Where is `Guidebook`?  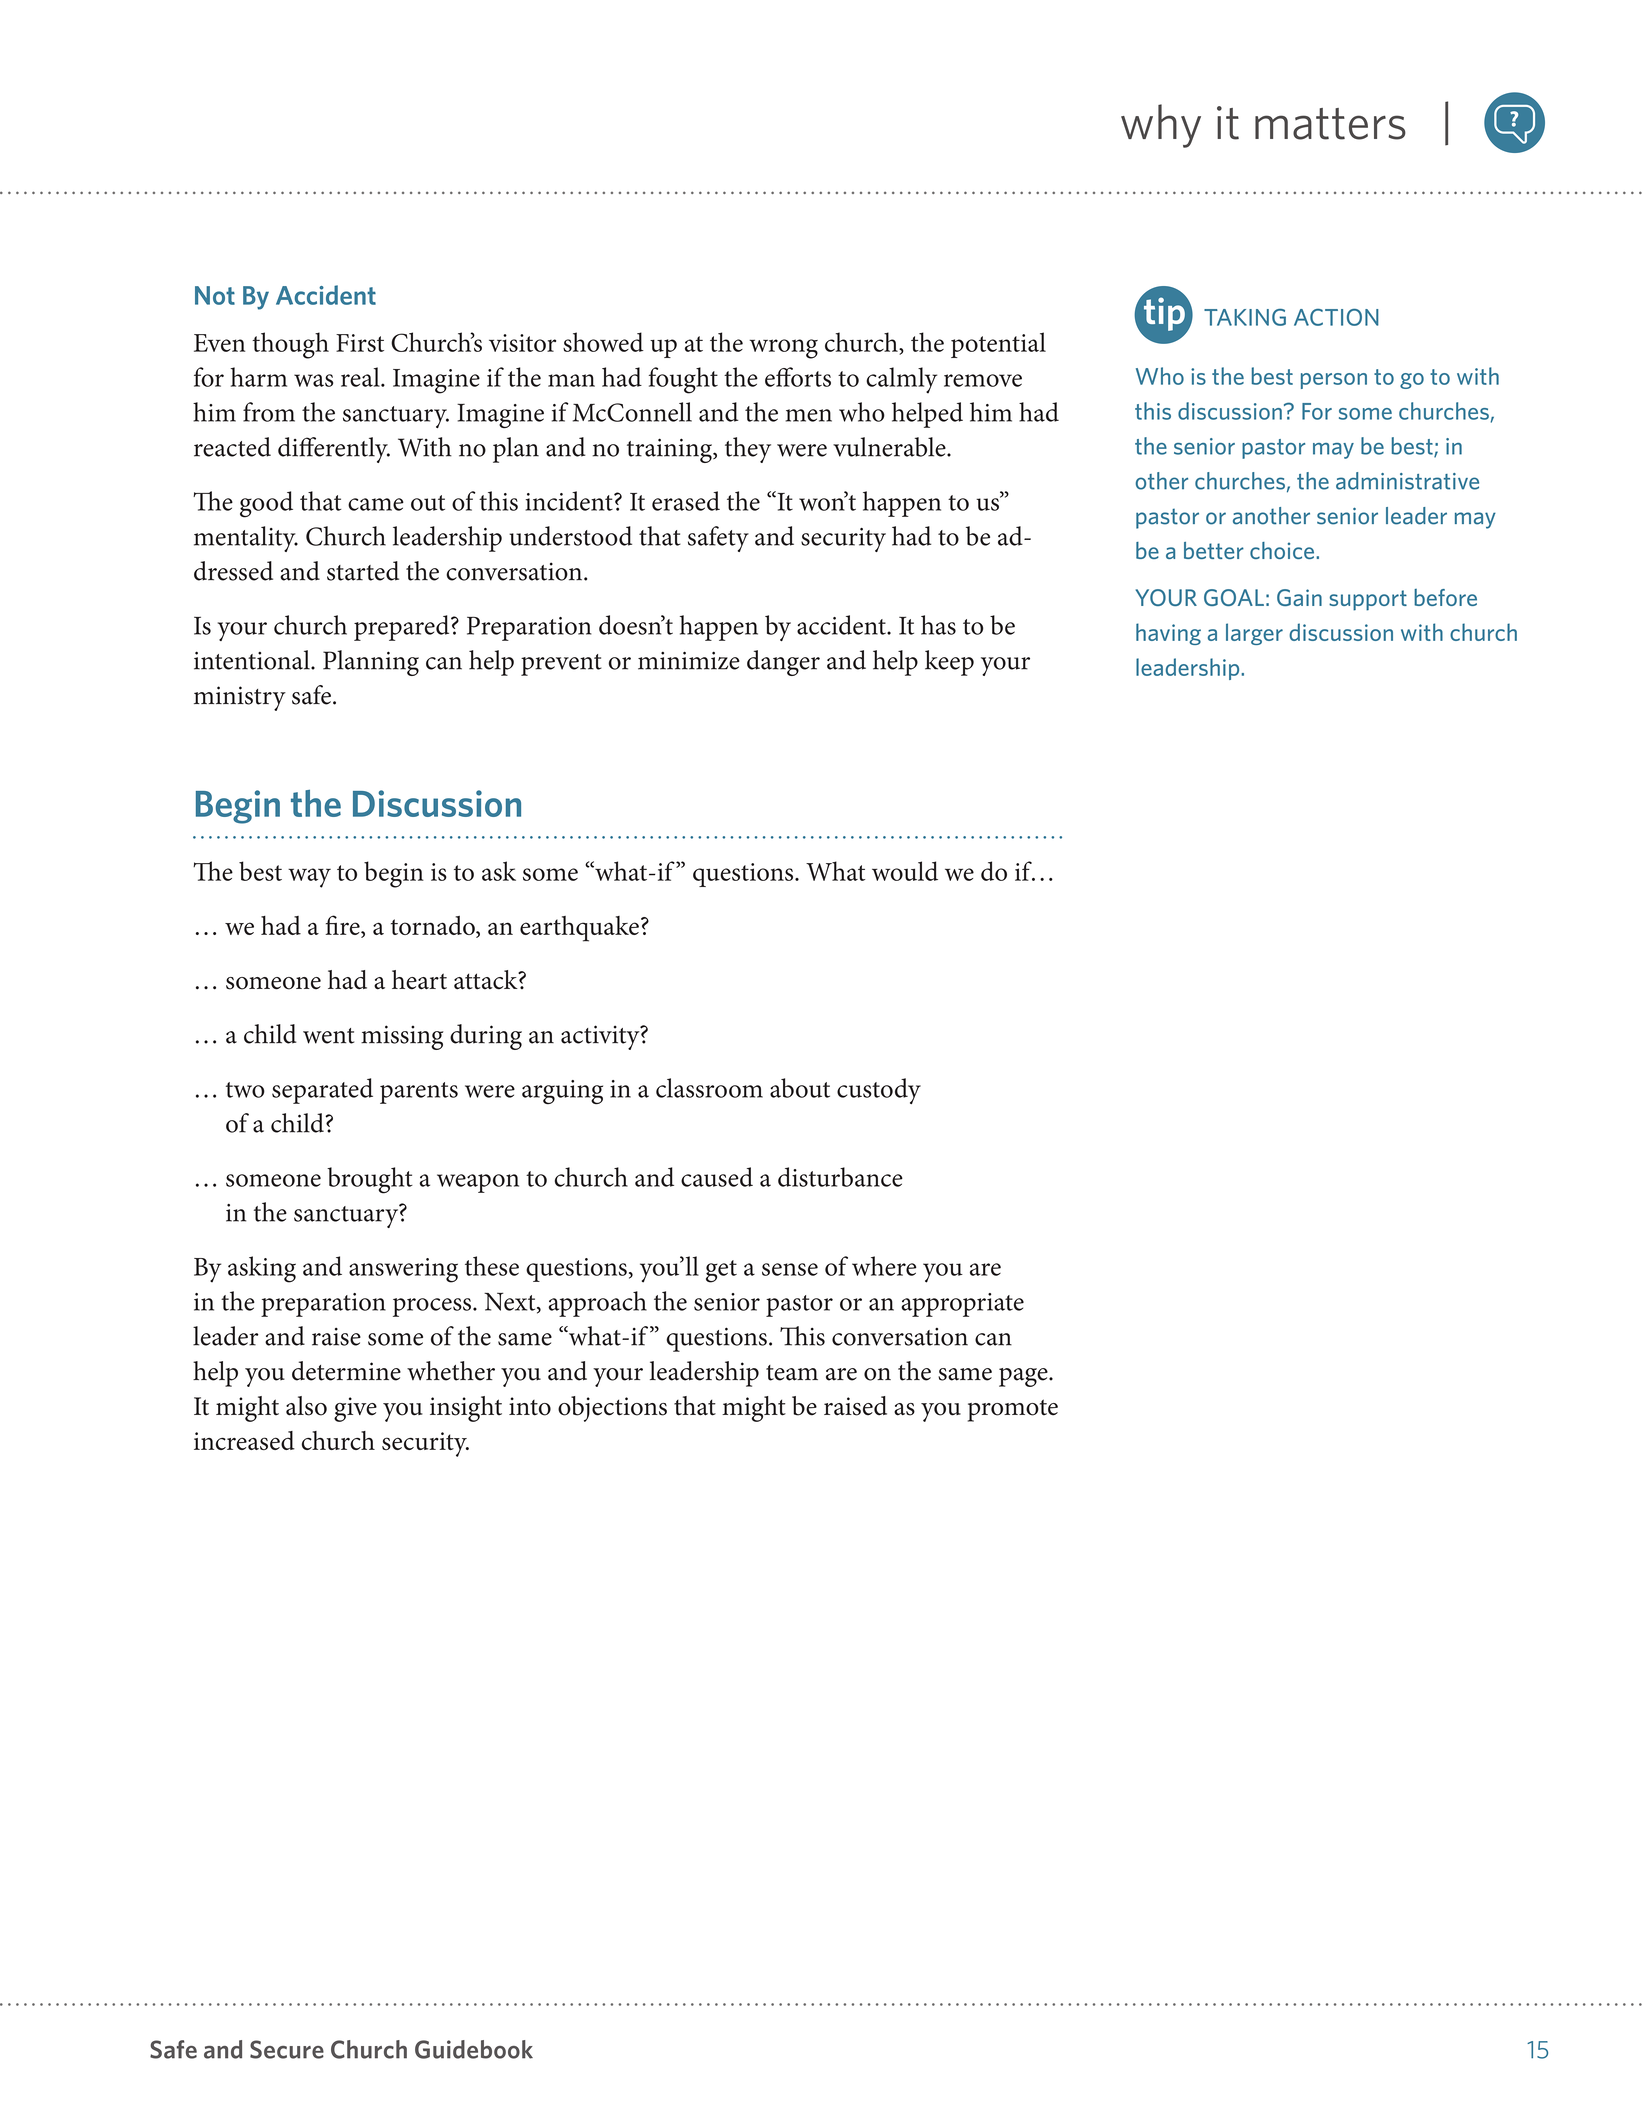
Guidebook is located at coordinates (474, 2049).
